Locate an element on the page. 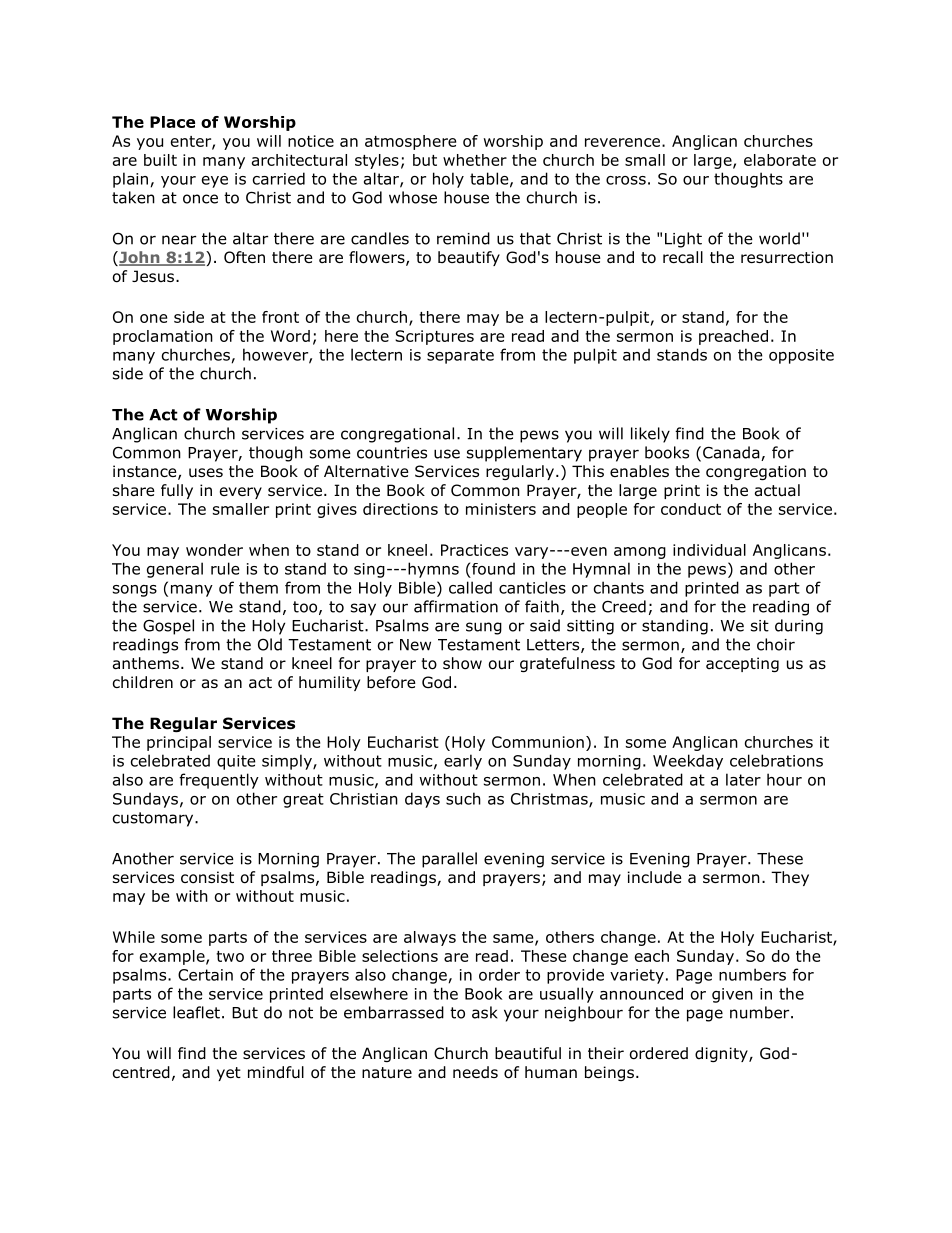  called is located at coordinates (470, 587).
